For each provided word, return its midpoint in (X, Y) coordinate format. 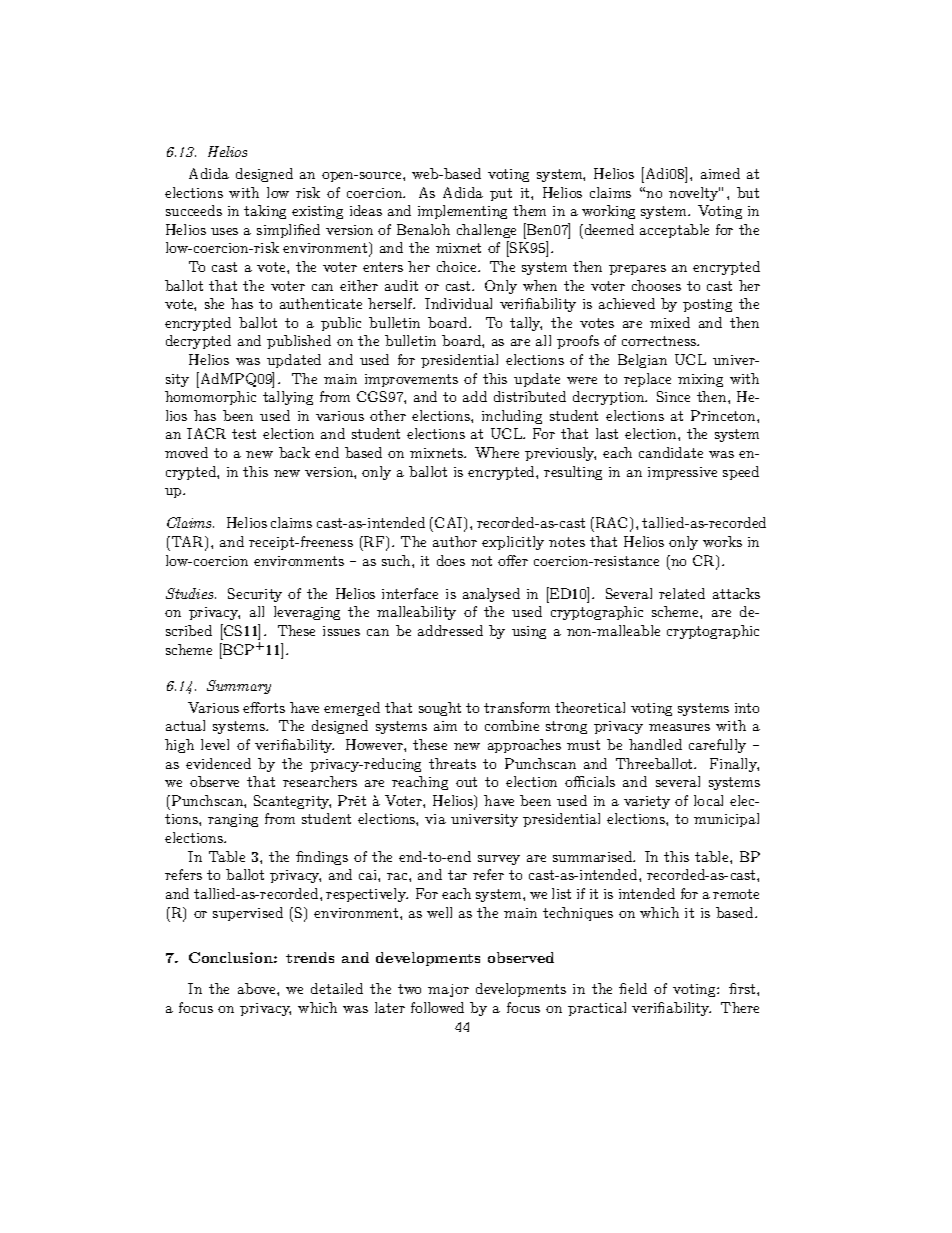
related (682, 593)
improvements (411, 380)
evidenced (218, 763)
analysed (491, 595)
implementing (462, 212)
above (258, 988)
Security (255, 595)
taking (265, 212)
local (708, 800)
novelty (694, 194)
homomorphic (210, 398)
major (448, 990)
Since (673, 396)
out (466, 782)
